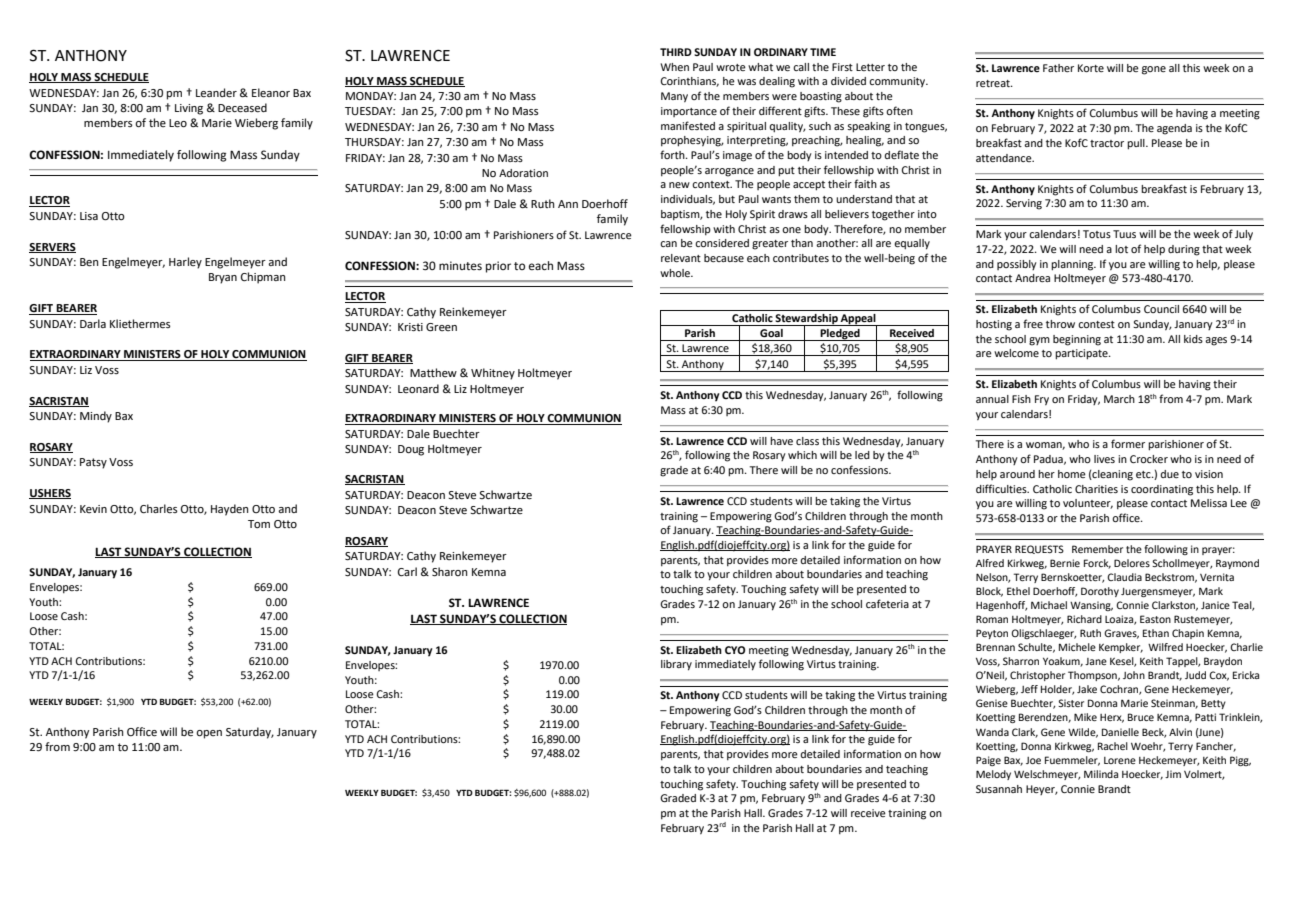 The image size is (1308, 924). Describe the element at coordinates (781, 441) in the image. I see `have` at that location.
